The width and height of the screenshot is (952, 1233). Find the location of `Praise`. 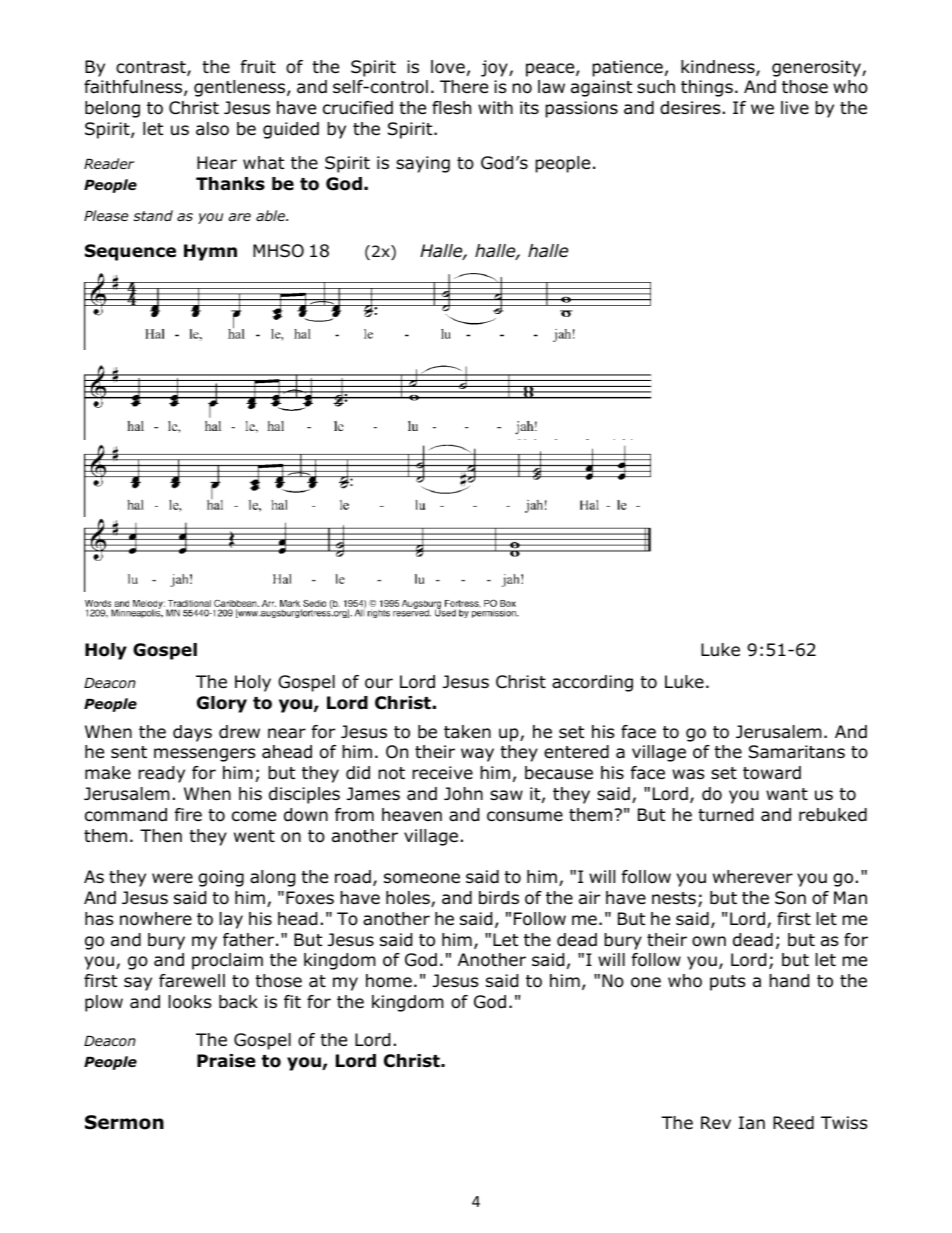

Praise is located at coordinates (226, 1061).
